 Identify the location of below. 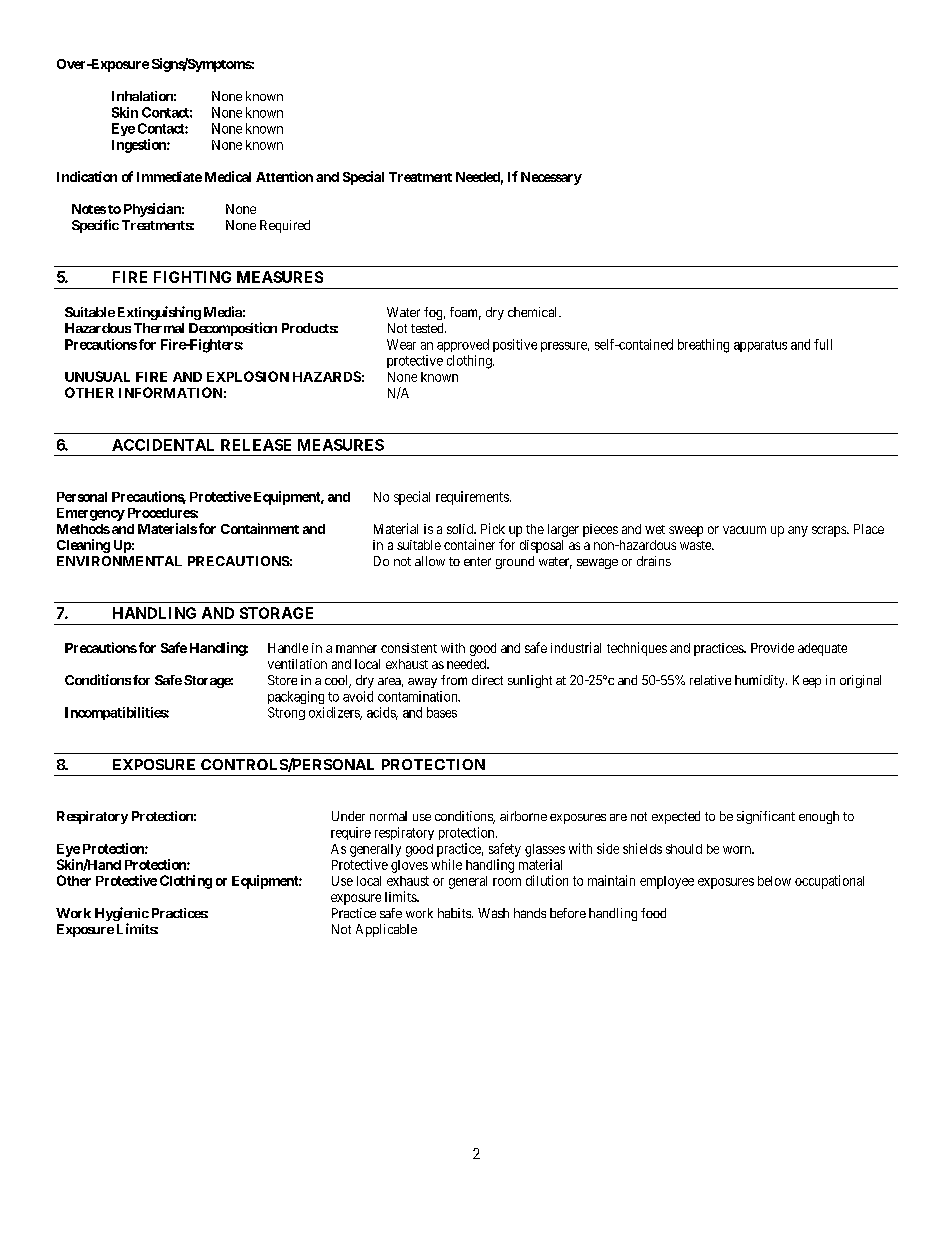
(774, 881).
